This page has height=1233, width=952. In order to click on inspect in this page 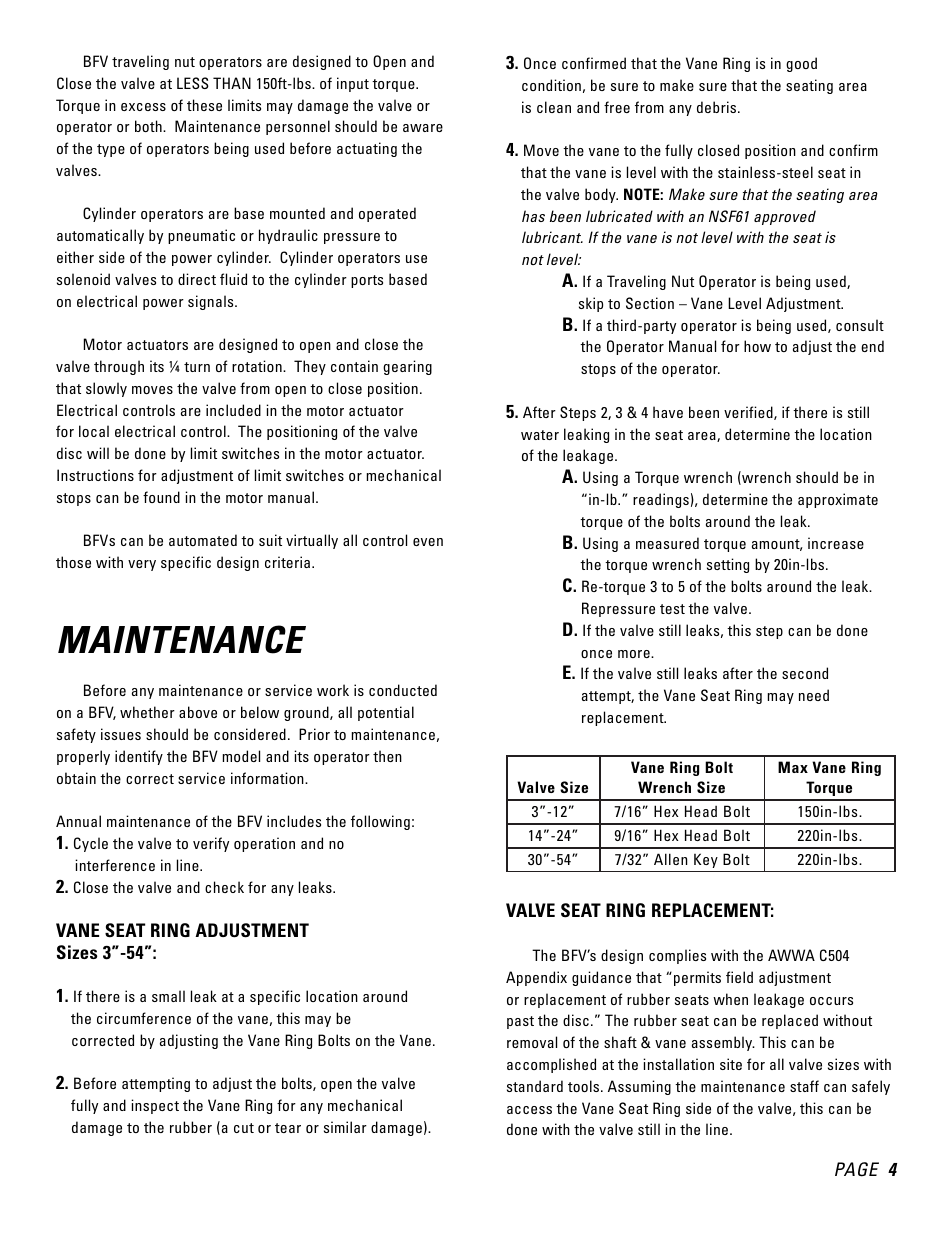, I will do `click(155, 1106)`.
